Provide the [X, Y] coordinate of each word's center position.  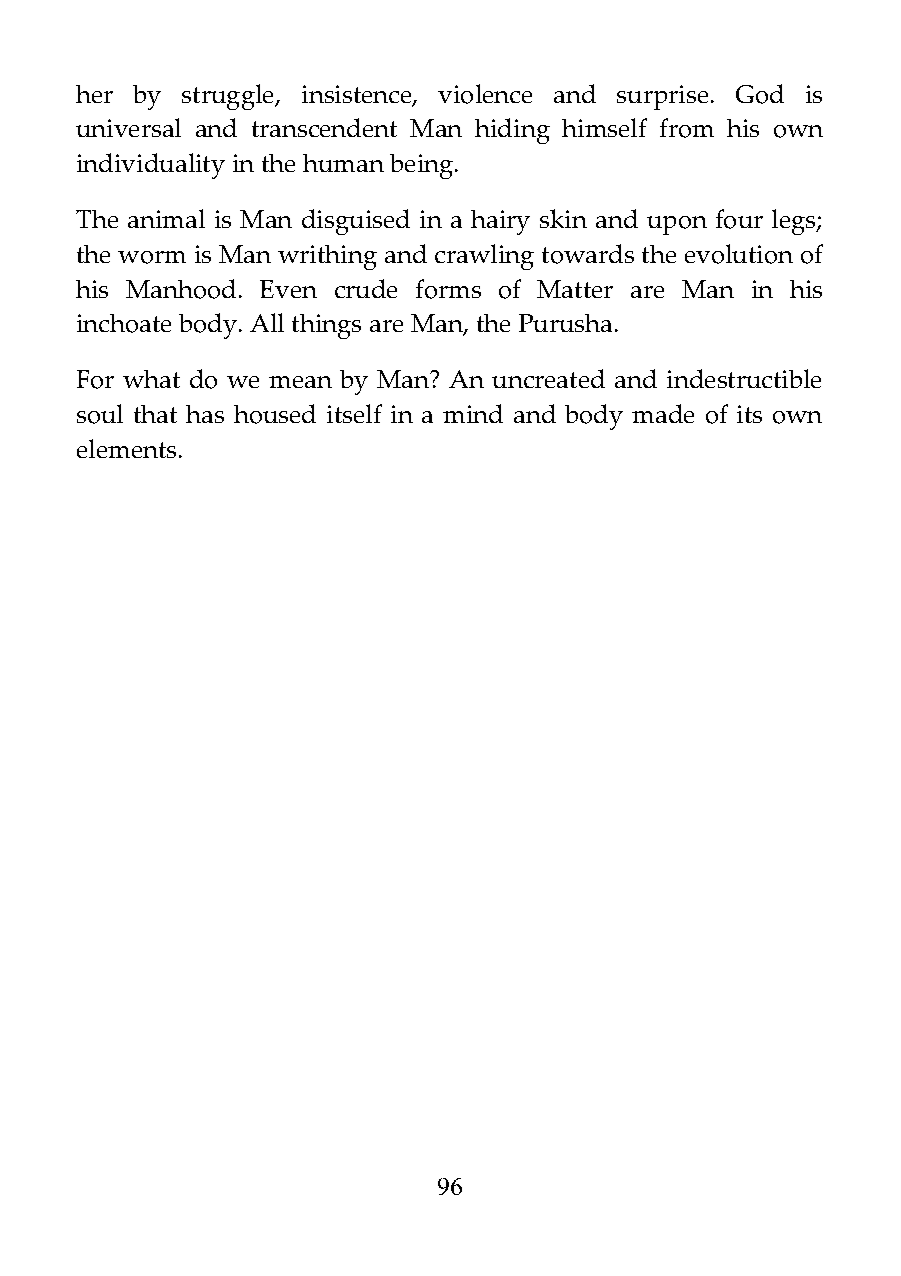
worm [152, 257]
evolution [739, 254]
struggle [229, 97]
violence [485, 94]
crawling [484, 257]
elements [126, 448]
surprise [662, 97]
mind [473, 413]
